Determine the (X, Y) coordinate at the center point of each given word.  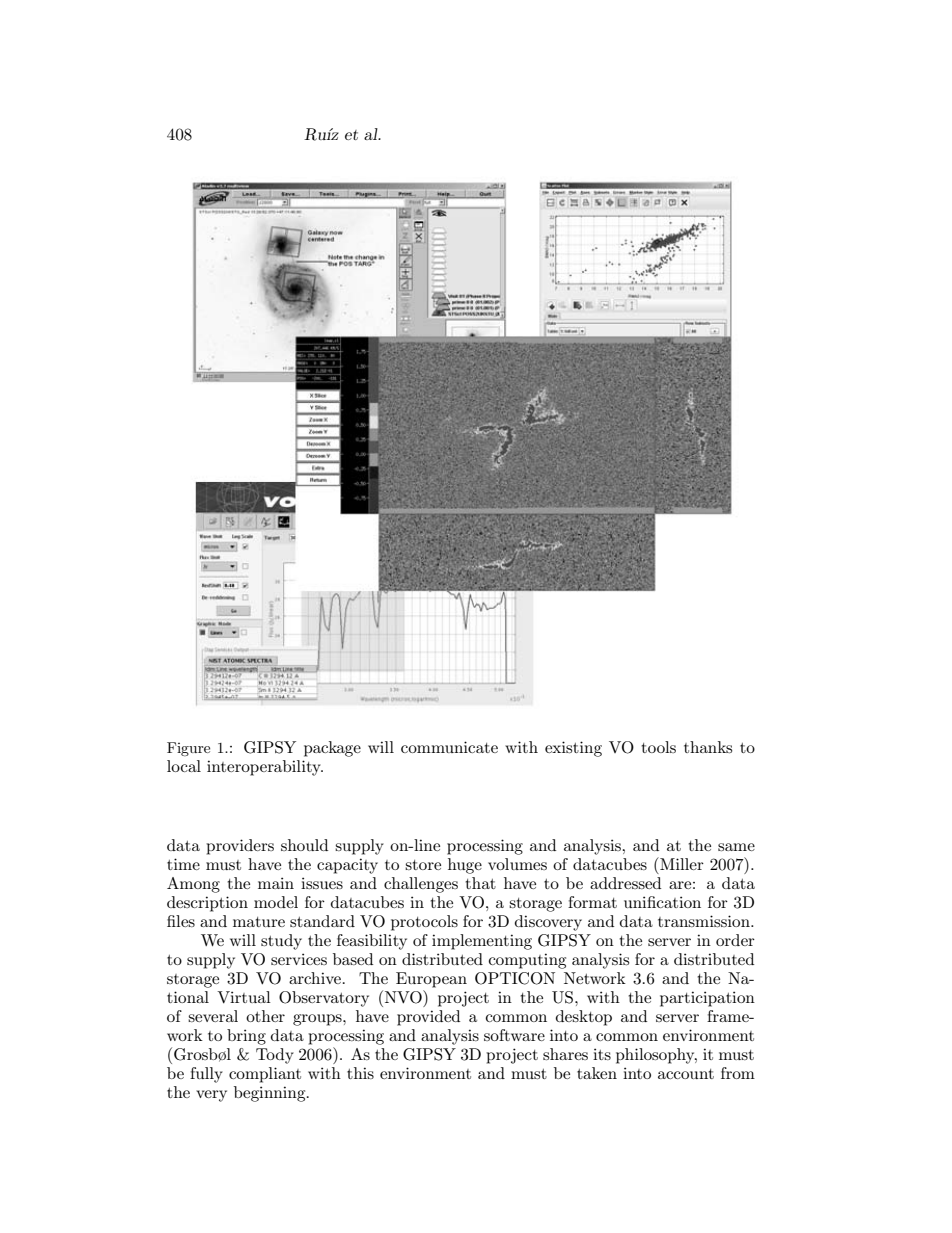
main (276, 883)
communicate (449, 747)
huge (465, 866)
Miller (681, 863)
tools (658, 747)
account (686, 1074)
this (360, 1073)
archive (315, 978)
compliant (265, 1075)
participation (707, 999)
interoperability (265, 768)
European (431, 980)
